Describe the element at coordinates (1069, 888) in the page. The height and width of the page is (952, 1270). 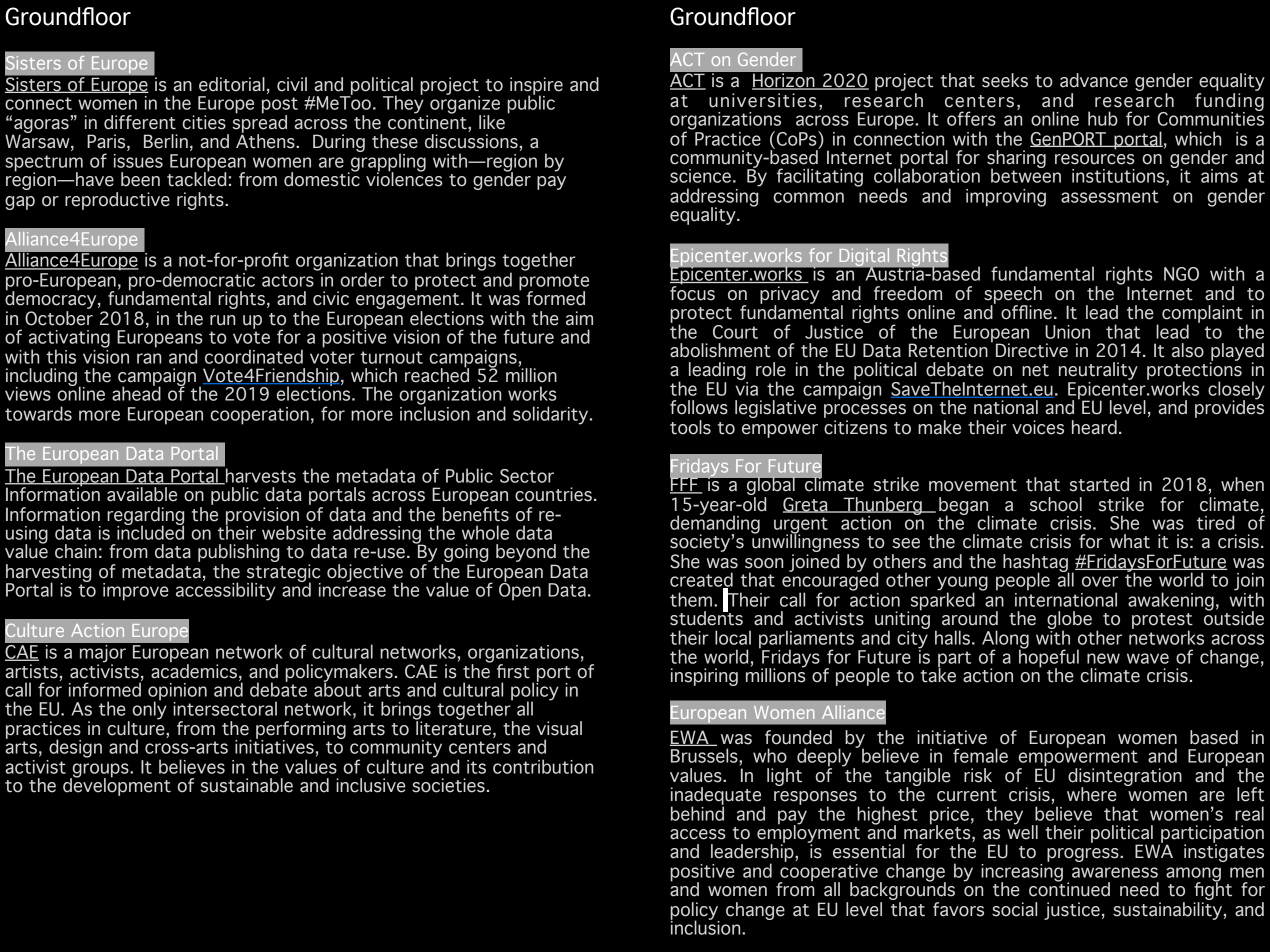
I see `continued` at that location.
